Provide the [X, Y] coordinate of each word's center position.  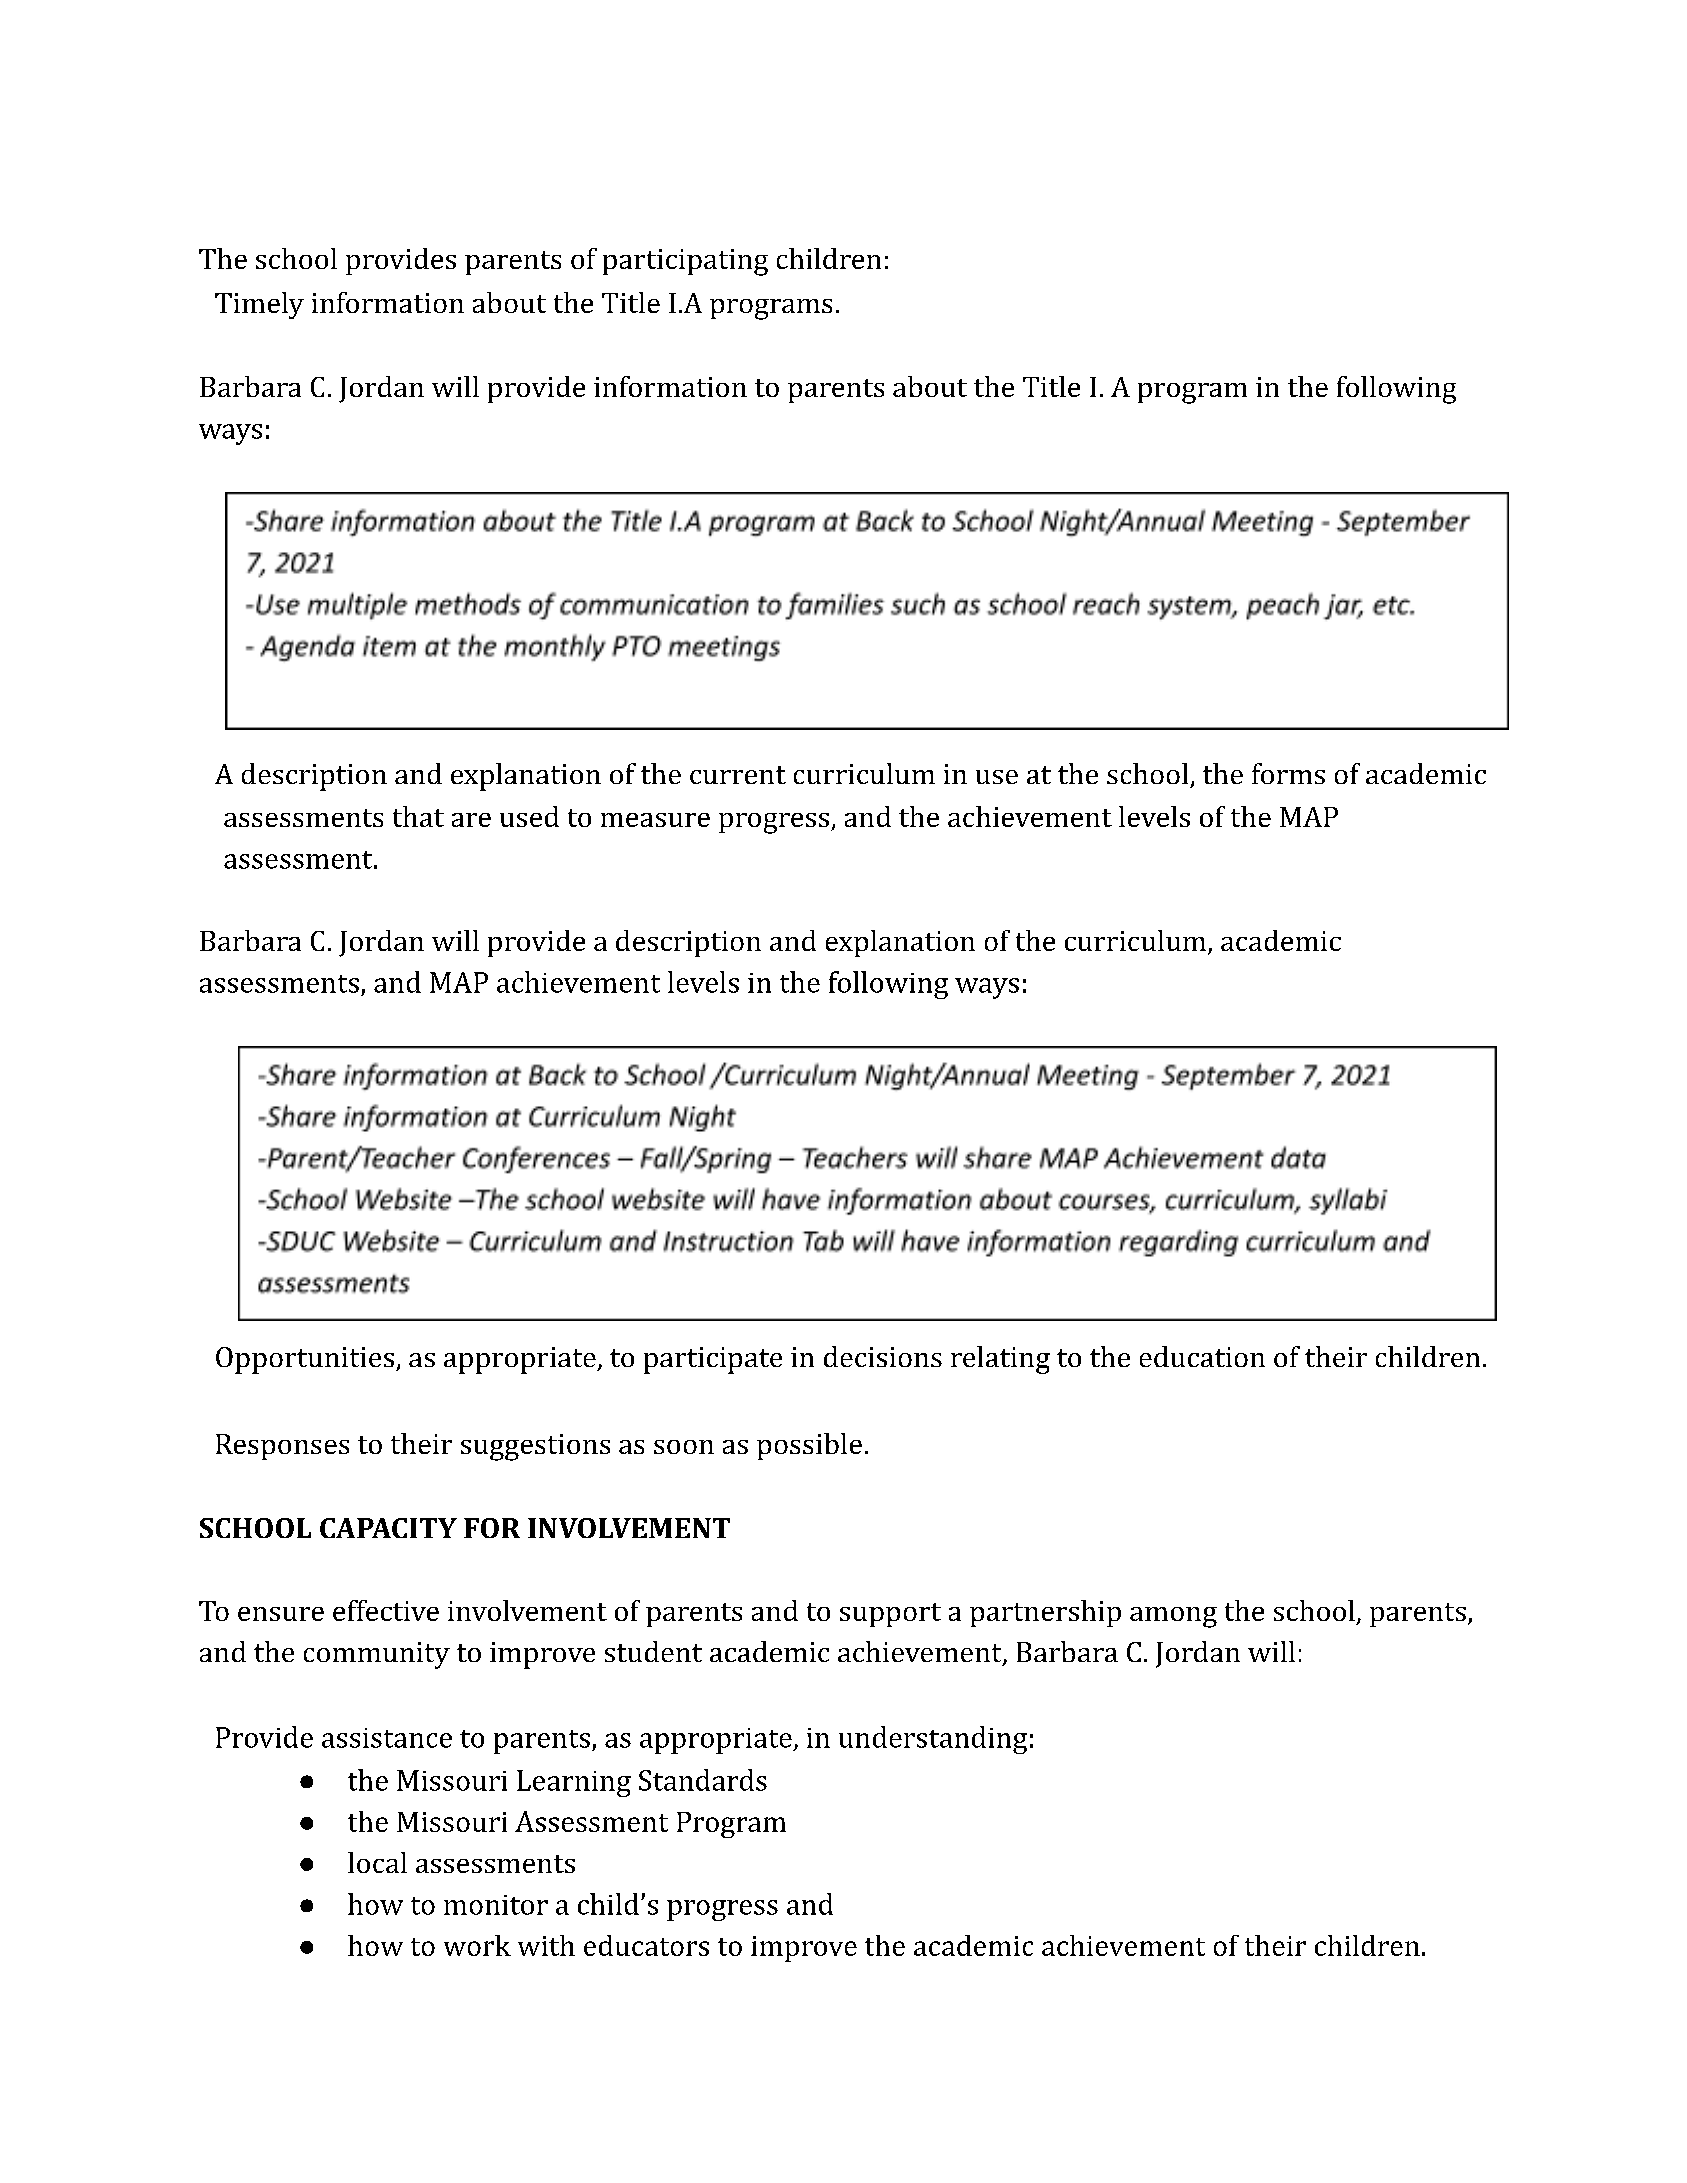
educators [646, 1945]
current [738, 775]
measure [655, 820]
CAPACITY [388, 1528]
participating [685, 262]
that [418, 816]
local [377, 1862]
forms [1288, 773]
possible [809, 1446]
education [1202, 1356]
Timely [259, 305]
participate [713, 1360]
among [1173, 1617]
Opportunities [305, 1360]
